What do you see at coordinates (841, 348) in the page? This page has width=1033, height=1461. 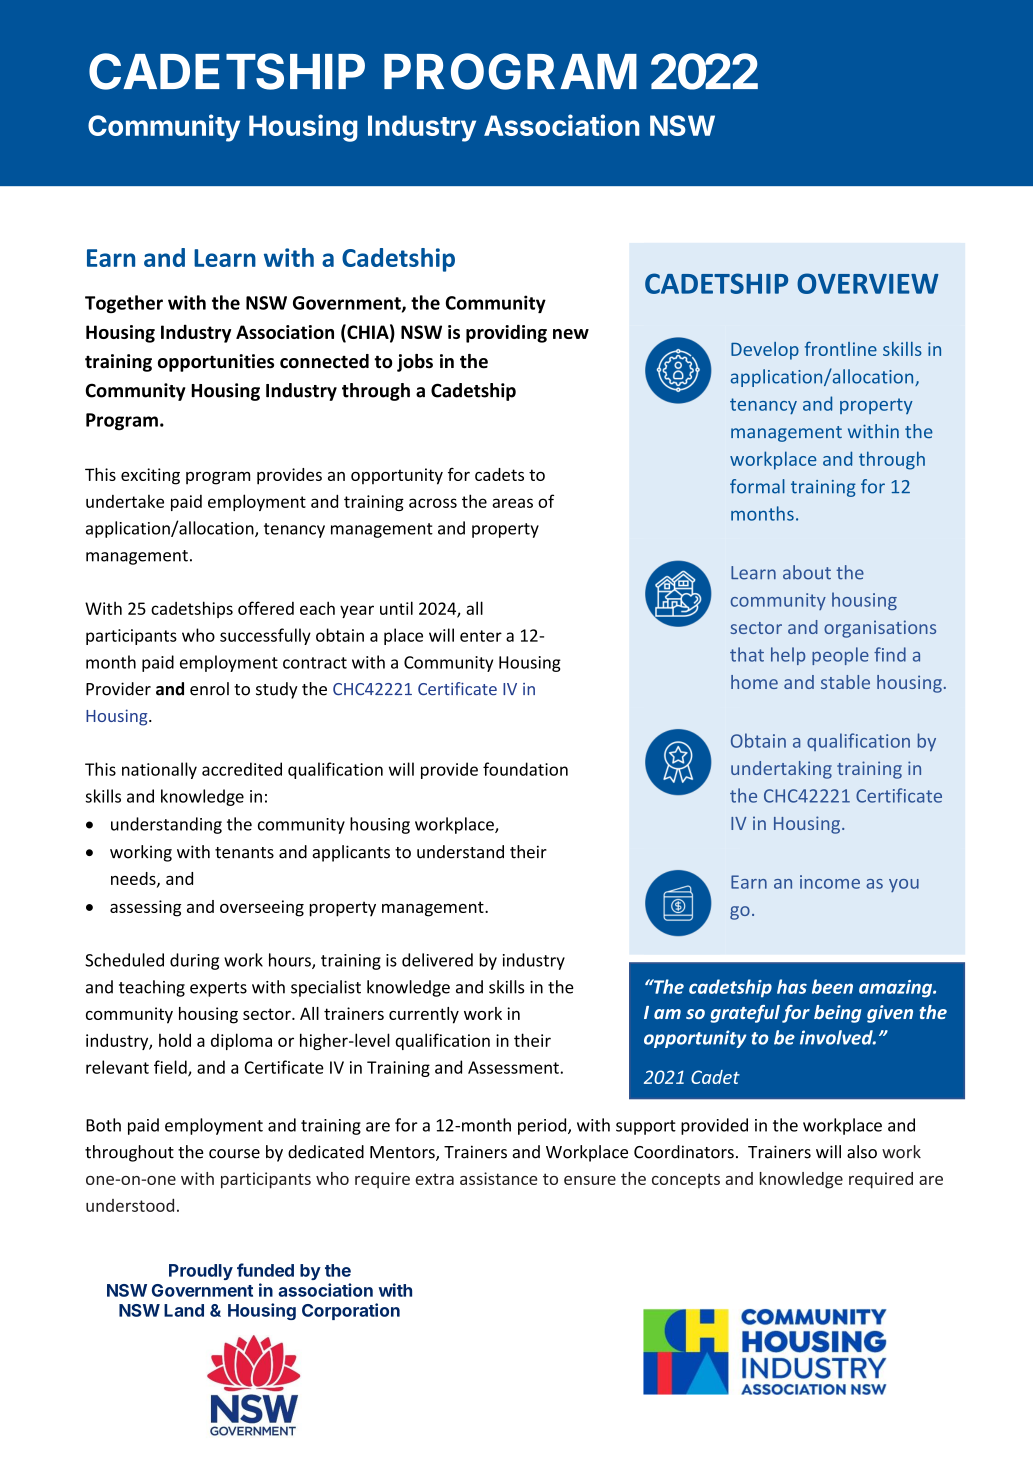 I see `frontline` at bounding box center [841, 348].
